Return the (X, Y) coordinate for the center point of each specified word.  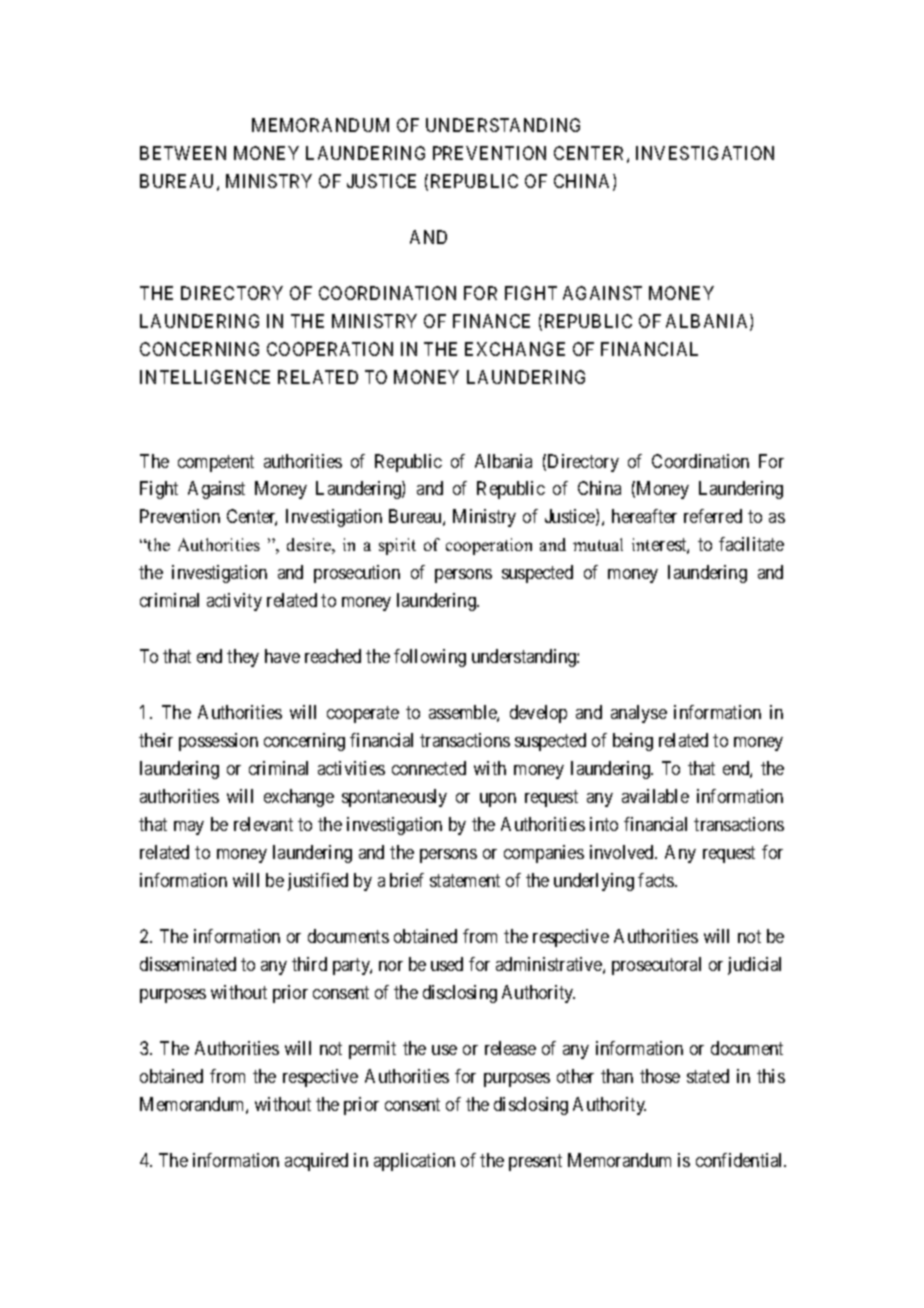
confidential (741, 1160)
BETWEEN (183, 153)
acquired (316, 1162)
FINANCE (491, 321)
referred (713, 516)
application (414, 1162)
